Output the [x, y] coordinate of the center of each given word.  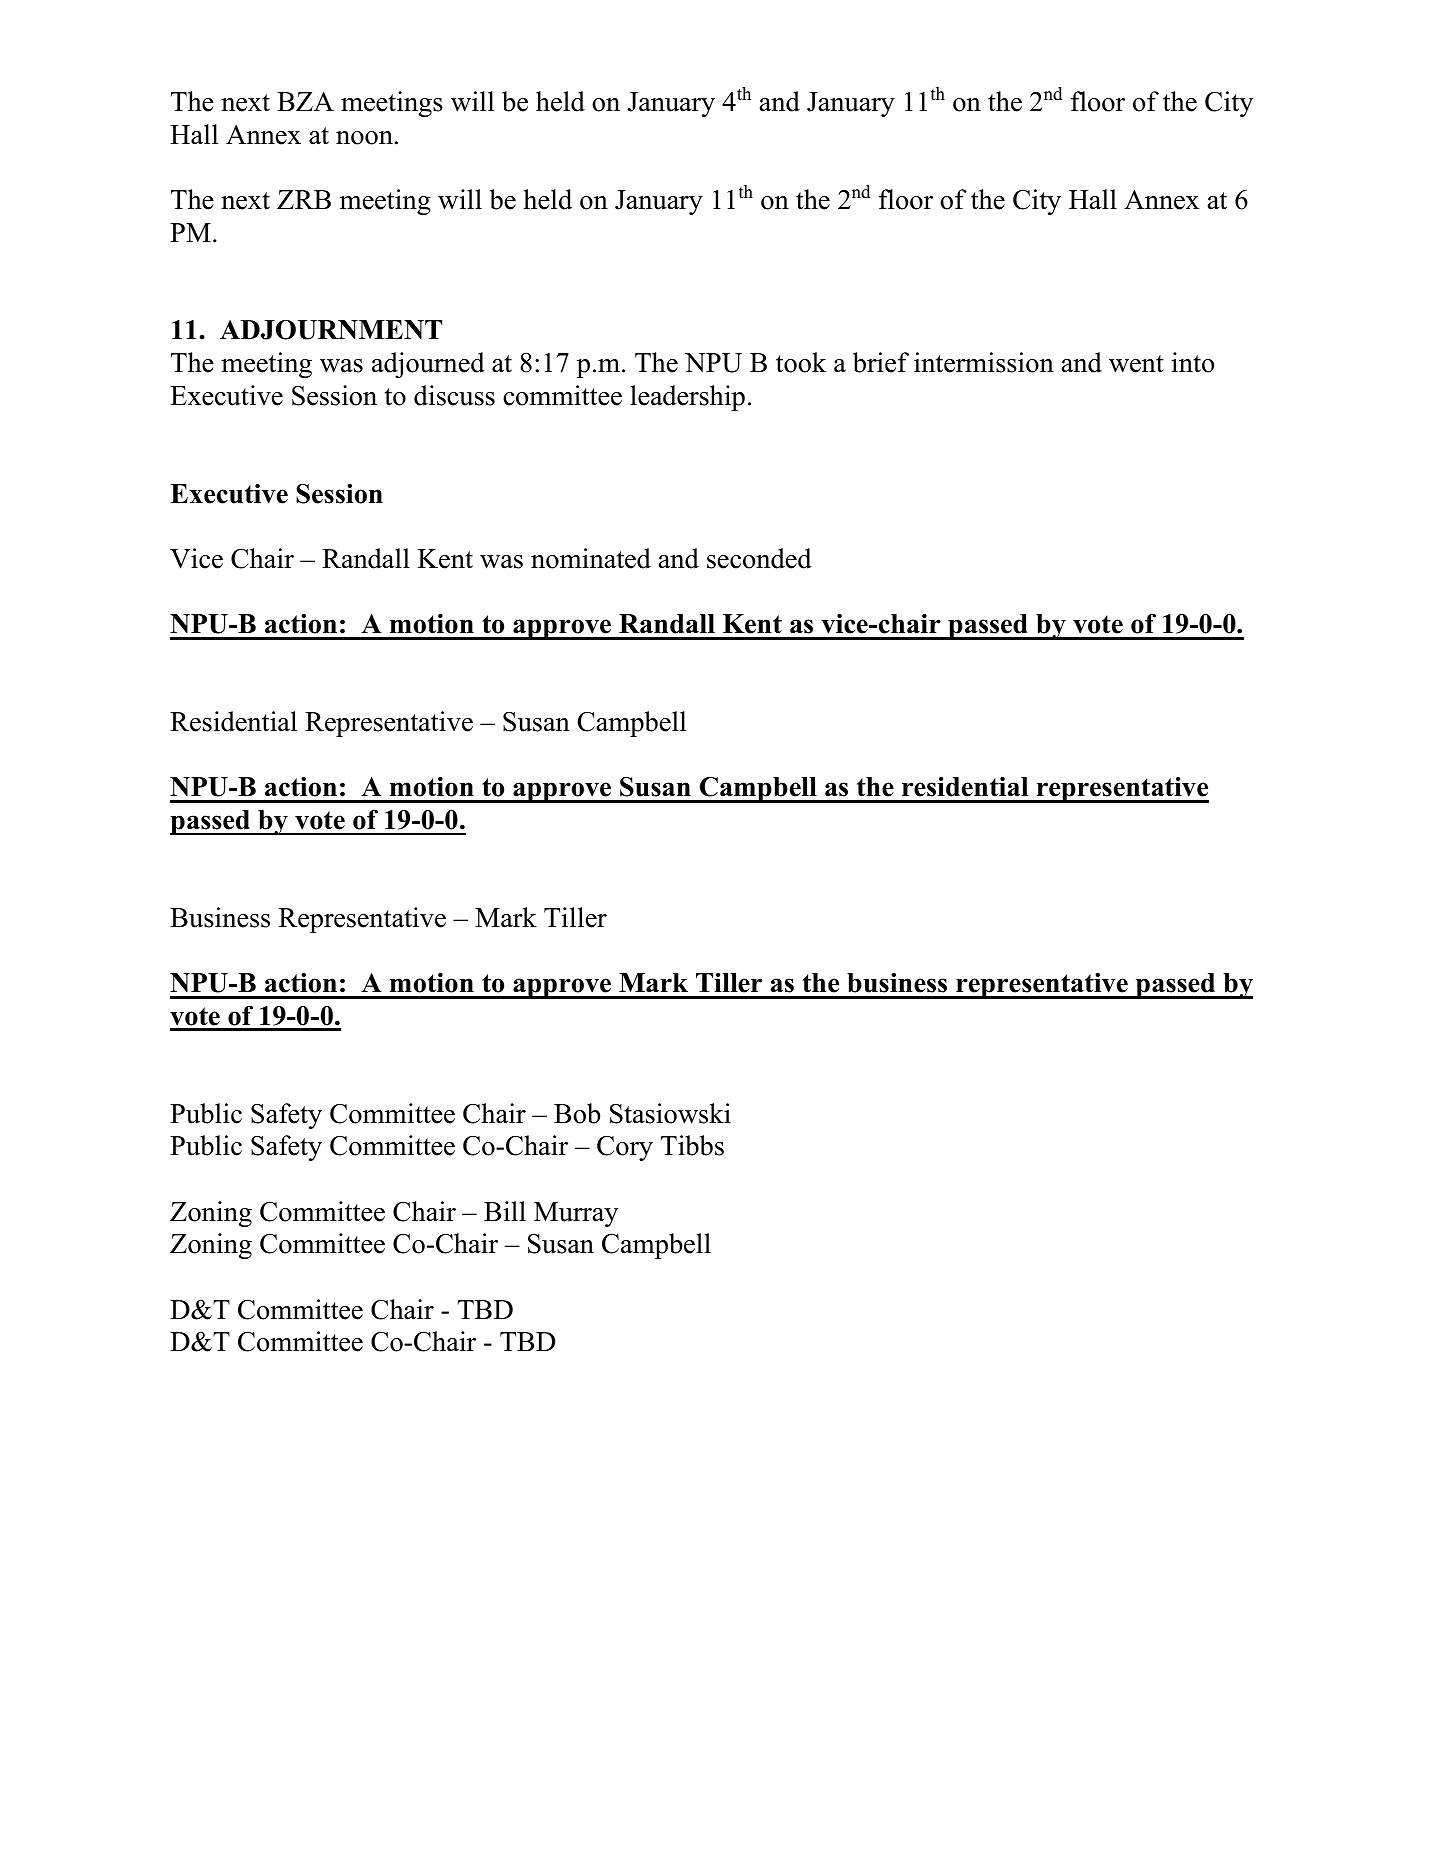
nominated [591, 558]
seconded [759, 558]
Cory [625, 1148]
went [1136, 364]
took [801, 362]
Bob [577, 1113]
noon [364, 138]
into [1193, 362]
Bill [505, 1211]
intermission [984, 362]
